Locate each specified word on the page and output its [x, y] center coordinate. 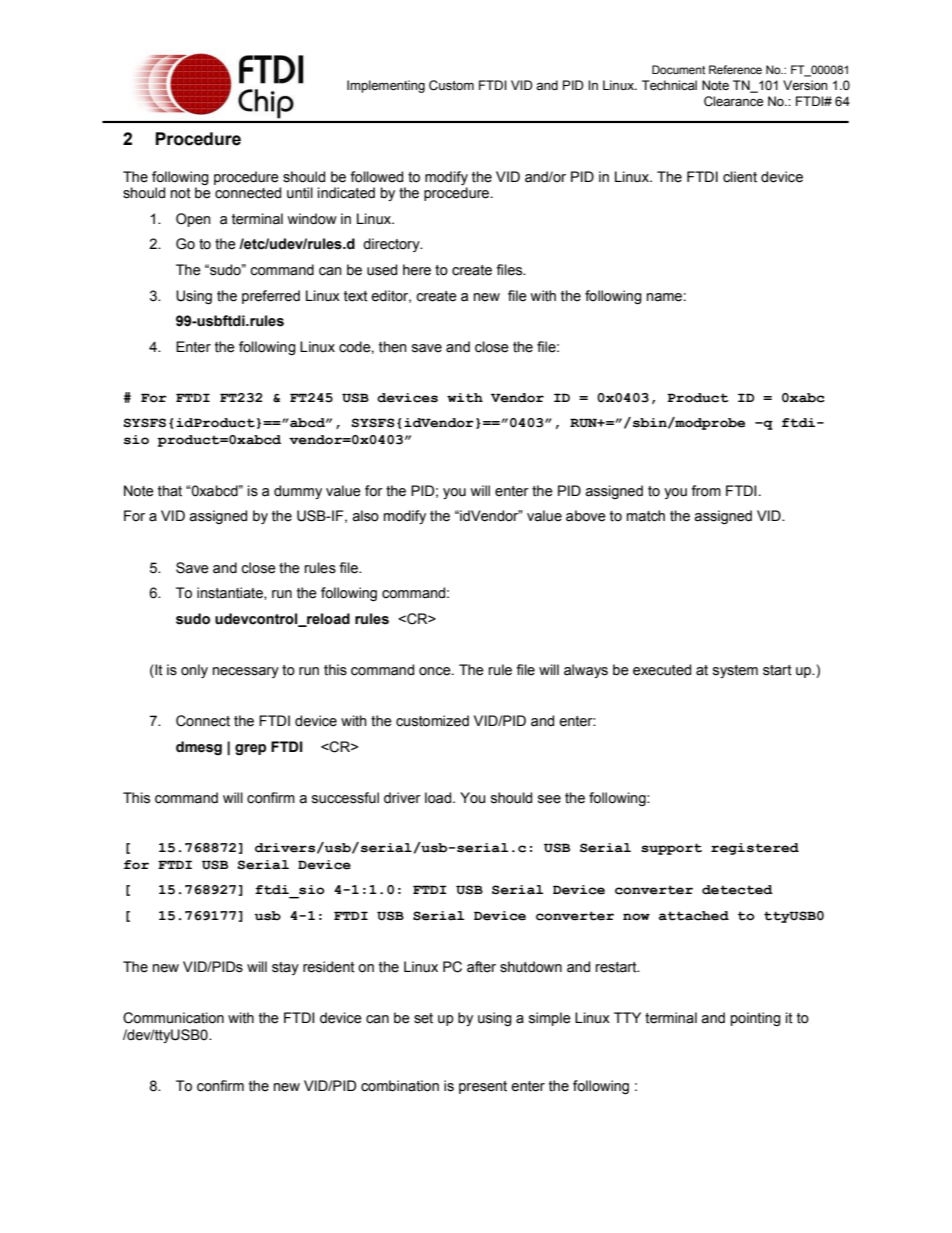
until [300, 193]
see [549, 799]
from [706, 491]
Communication [173, 1018]
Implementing [386, 86]
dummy [298, 492]
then [393, 347]
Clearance [733, 101]
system [735, 671]
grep [250, 750]
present [483, 1087]
